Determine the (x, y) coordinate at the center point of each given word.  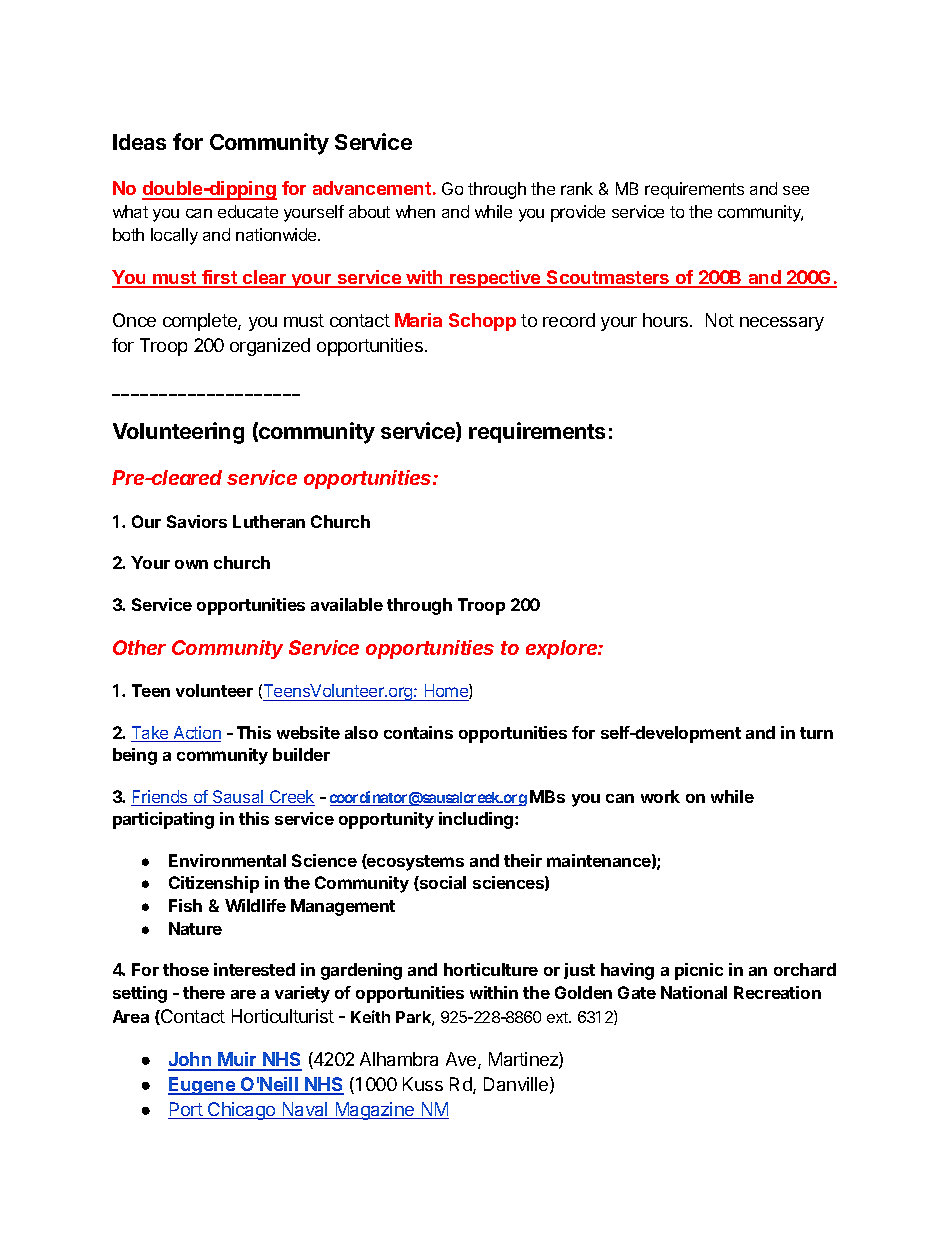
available (347, 604)
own (191, 564)
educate (248, 211)
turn (816, 733)
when (415, 211)
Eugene (202, 1086)
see (796, 190)
